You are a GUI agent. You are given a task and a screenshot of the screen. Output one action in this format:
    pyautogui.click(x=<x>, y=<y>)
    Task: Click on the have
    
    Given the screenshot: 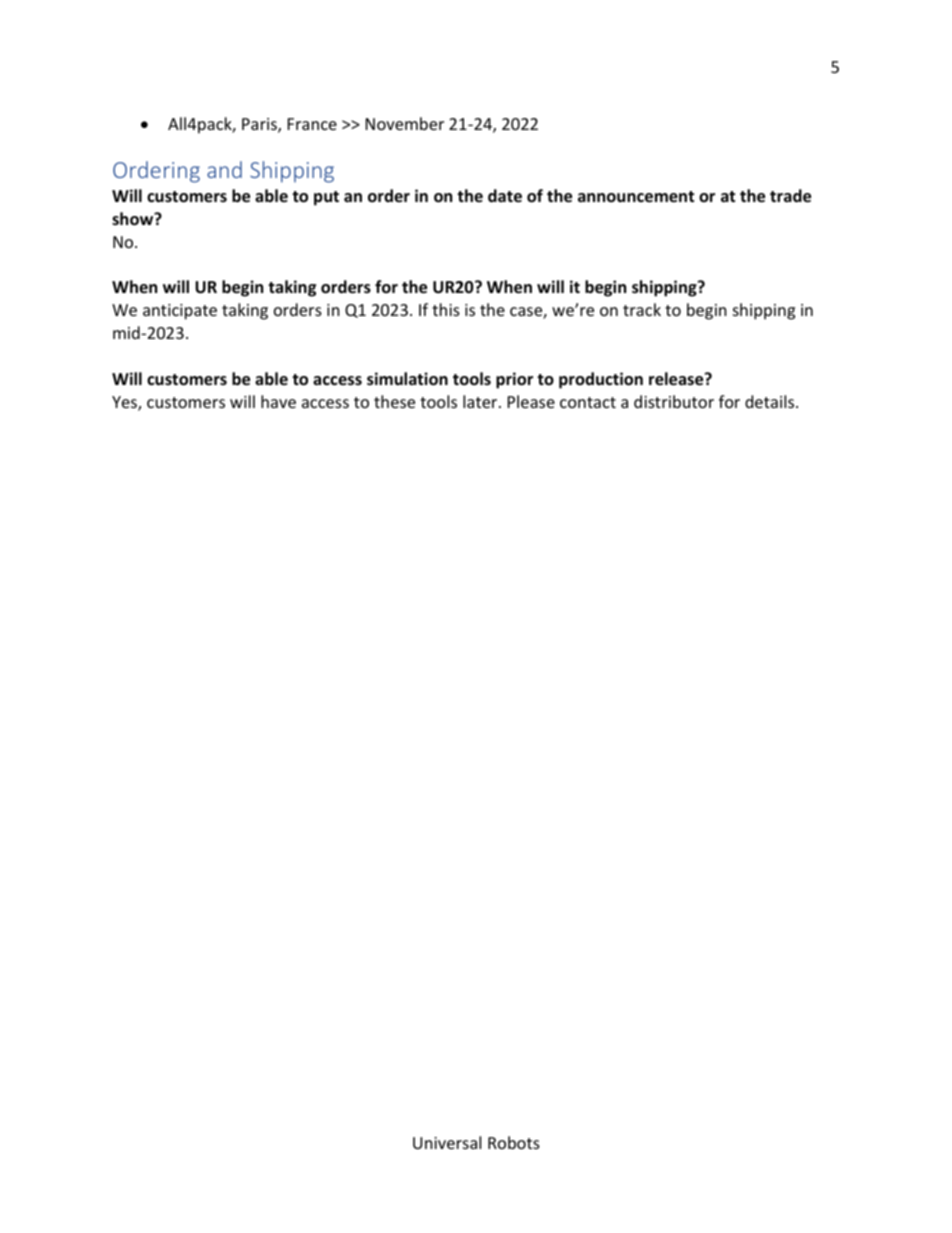 What is the action you would take?
    pyautogui.click(x=278, y=401)
